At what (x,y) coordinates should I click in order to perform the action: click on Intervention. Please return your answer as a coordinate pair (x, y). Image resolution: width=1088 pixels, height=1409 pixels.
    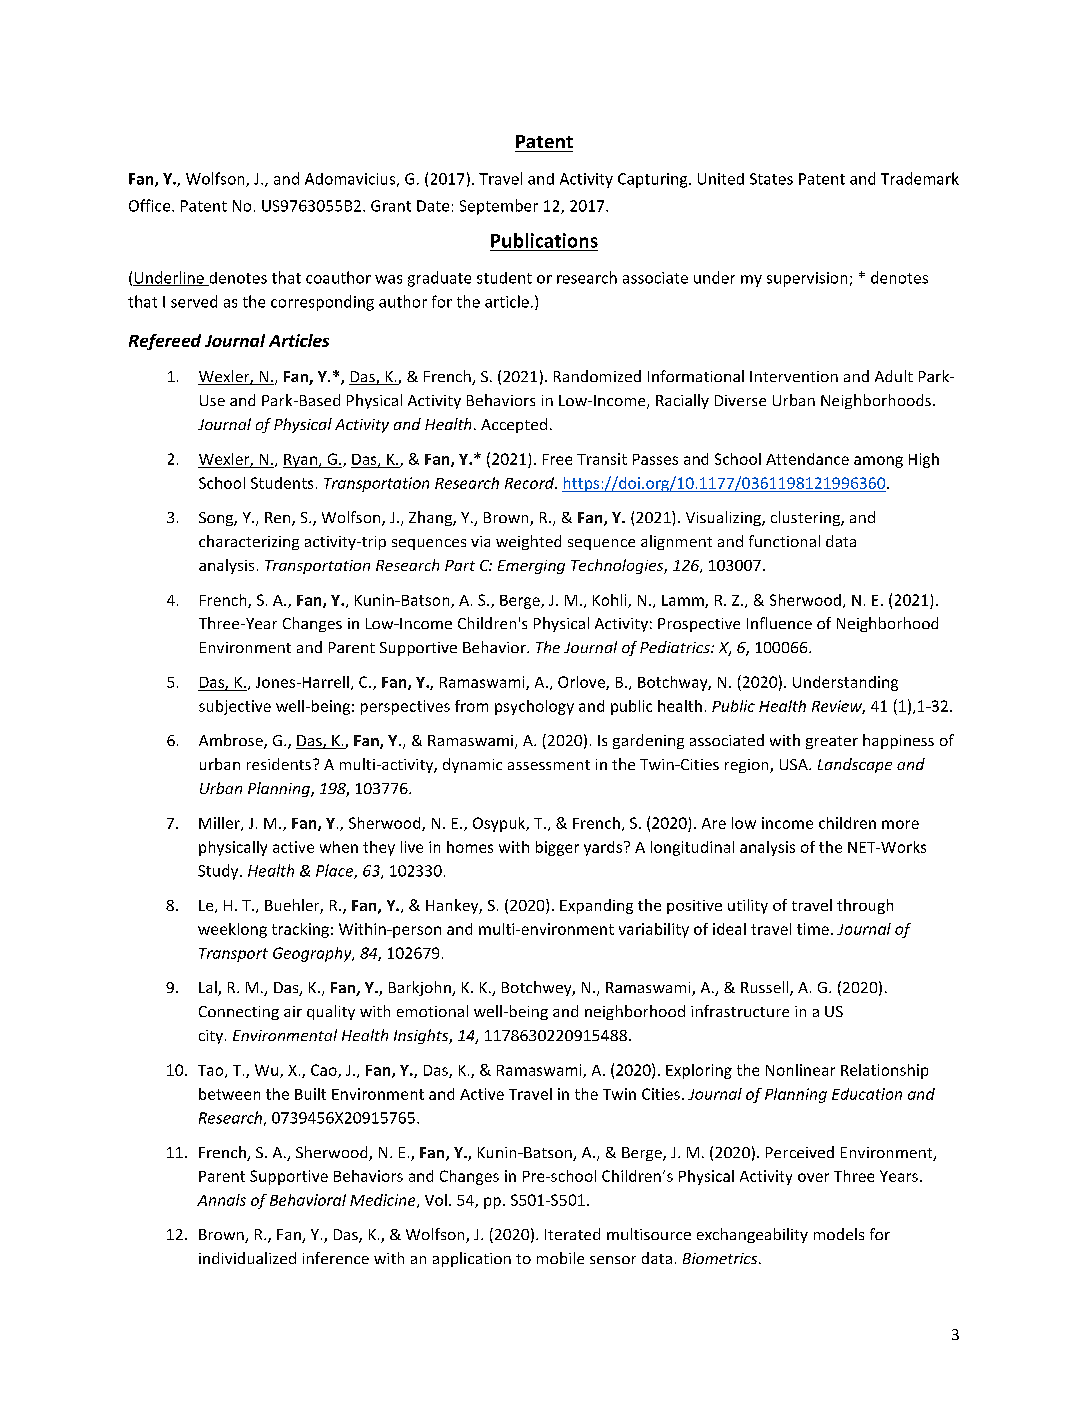
    Looking at the image, I should click on (794, 376).
